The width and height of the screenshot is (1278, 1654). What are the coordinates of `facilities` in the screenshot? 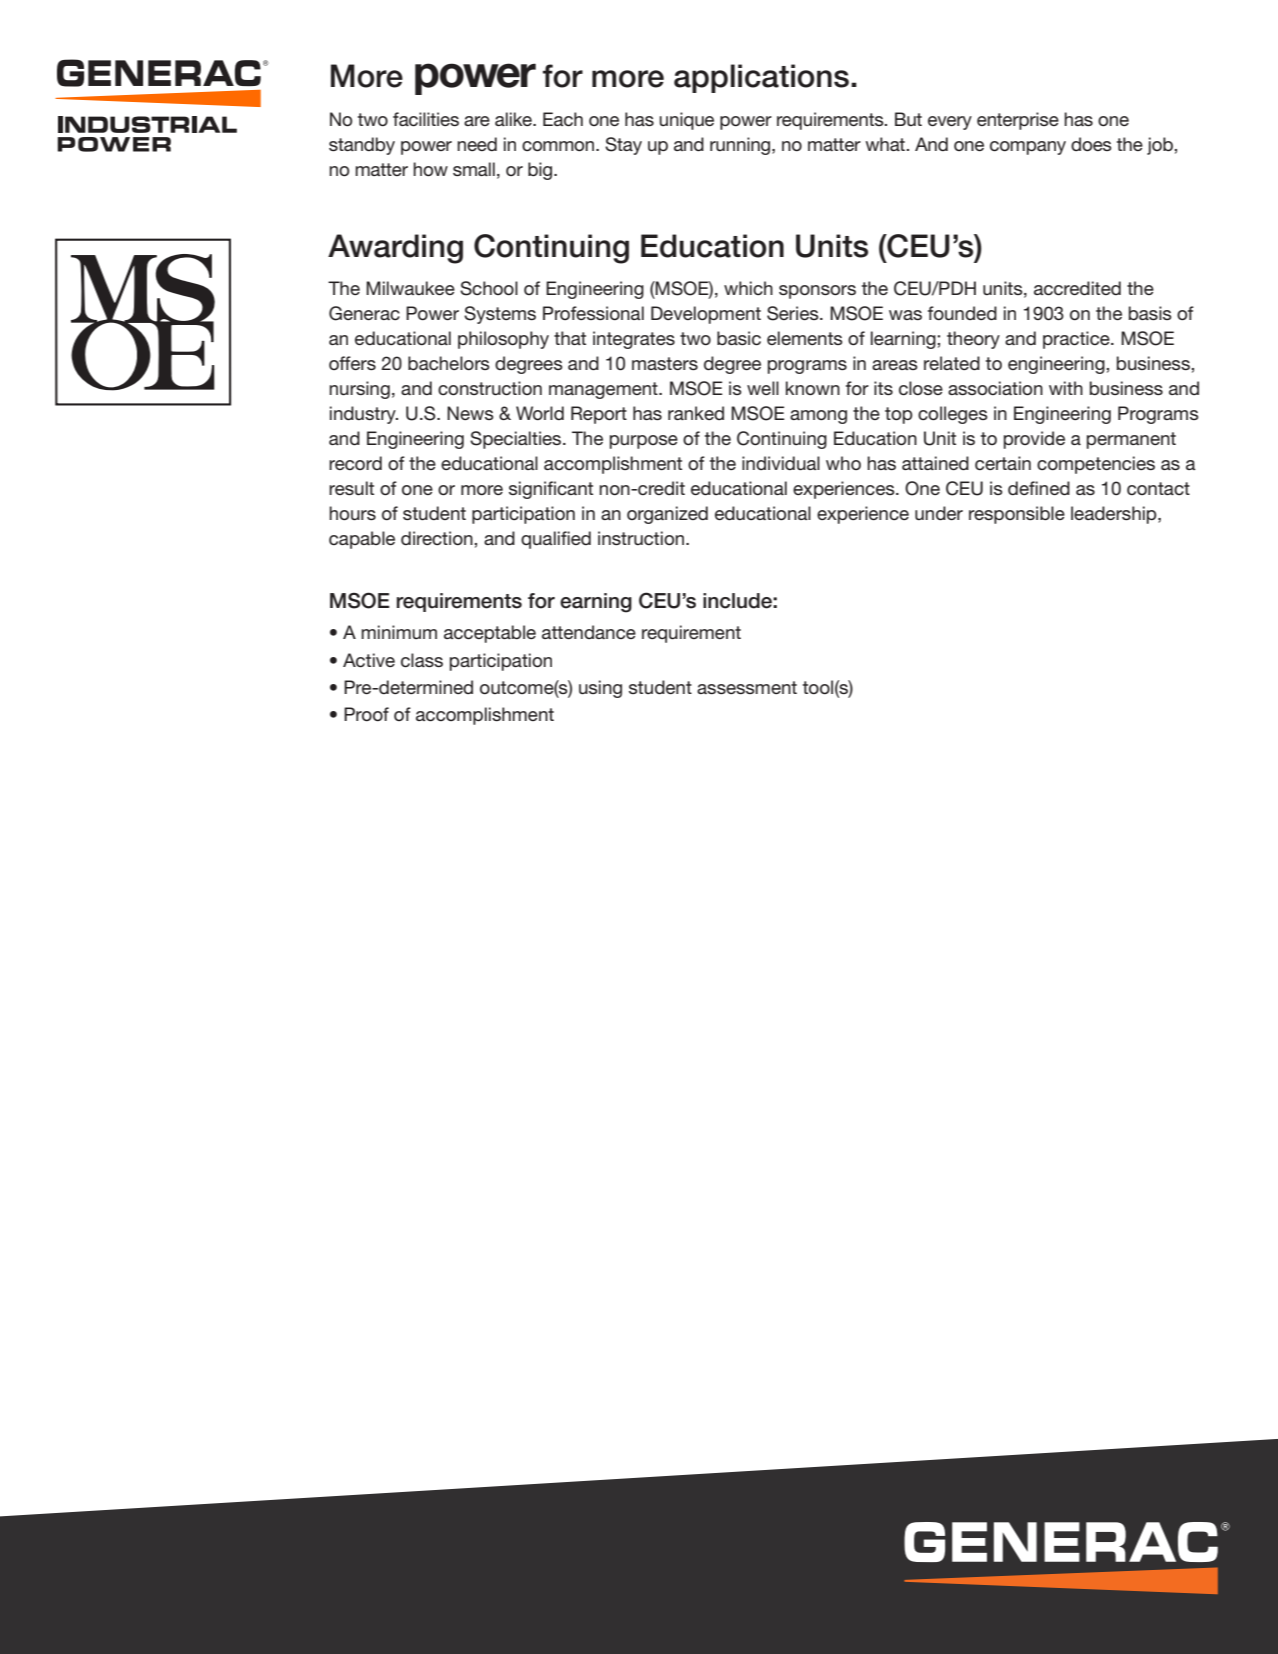 It's located at (426, 119).
